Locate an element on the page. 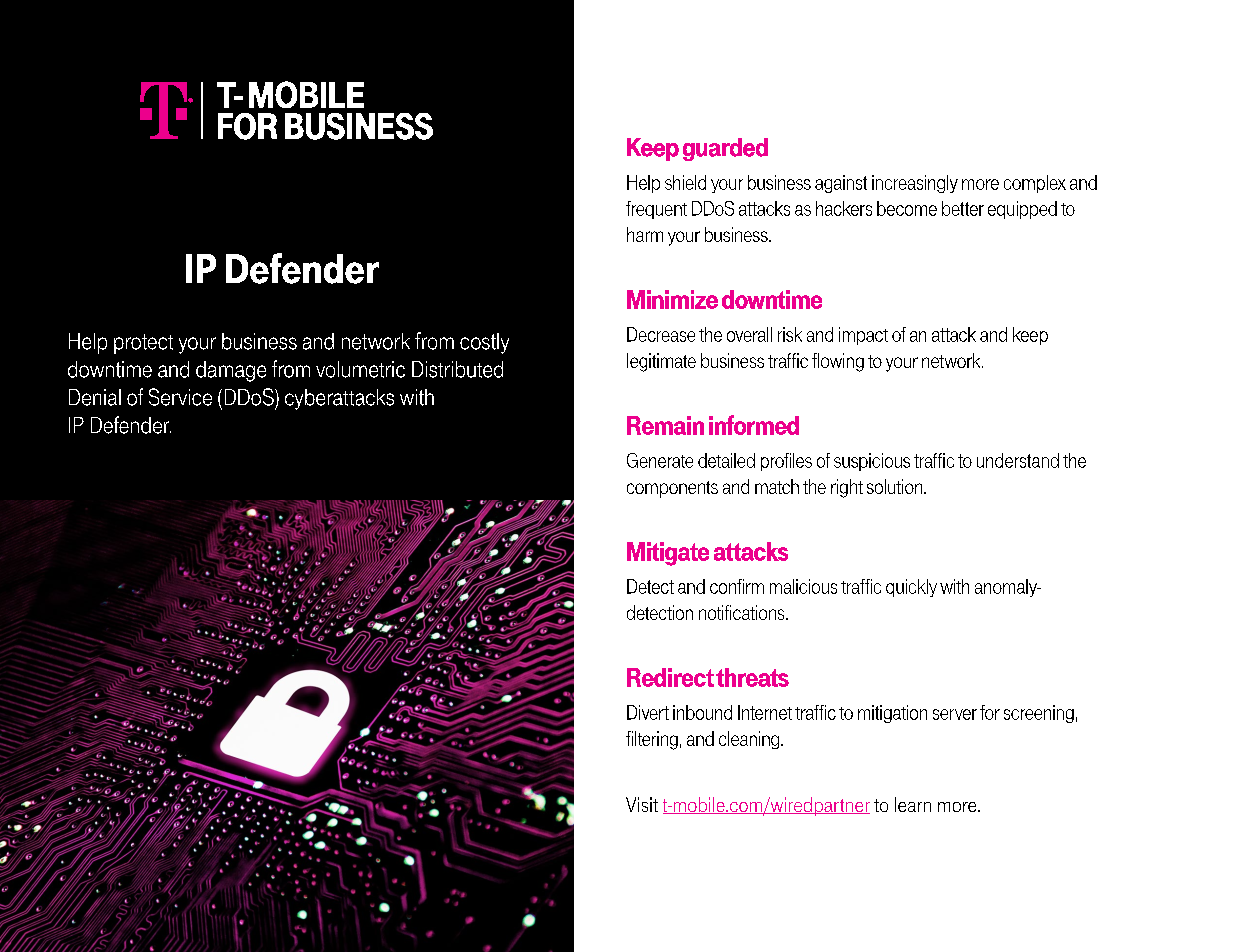 This page has height=952, width=1233. Service is located at coordinates (180, 397).
